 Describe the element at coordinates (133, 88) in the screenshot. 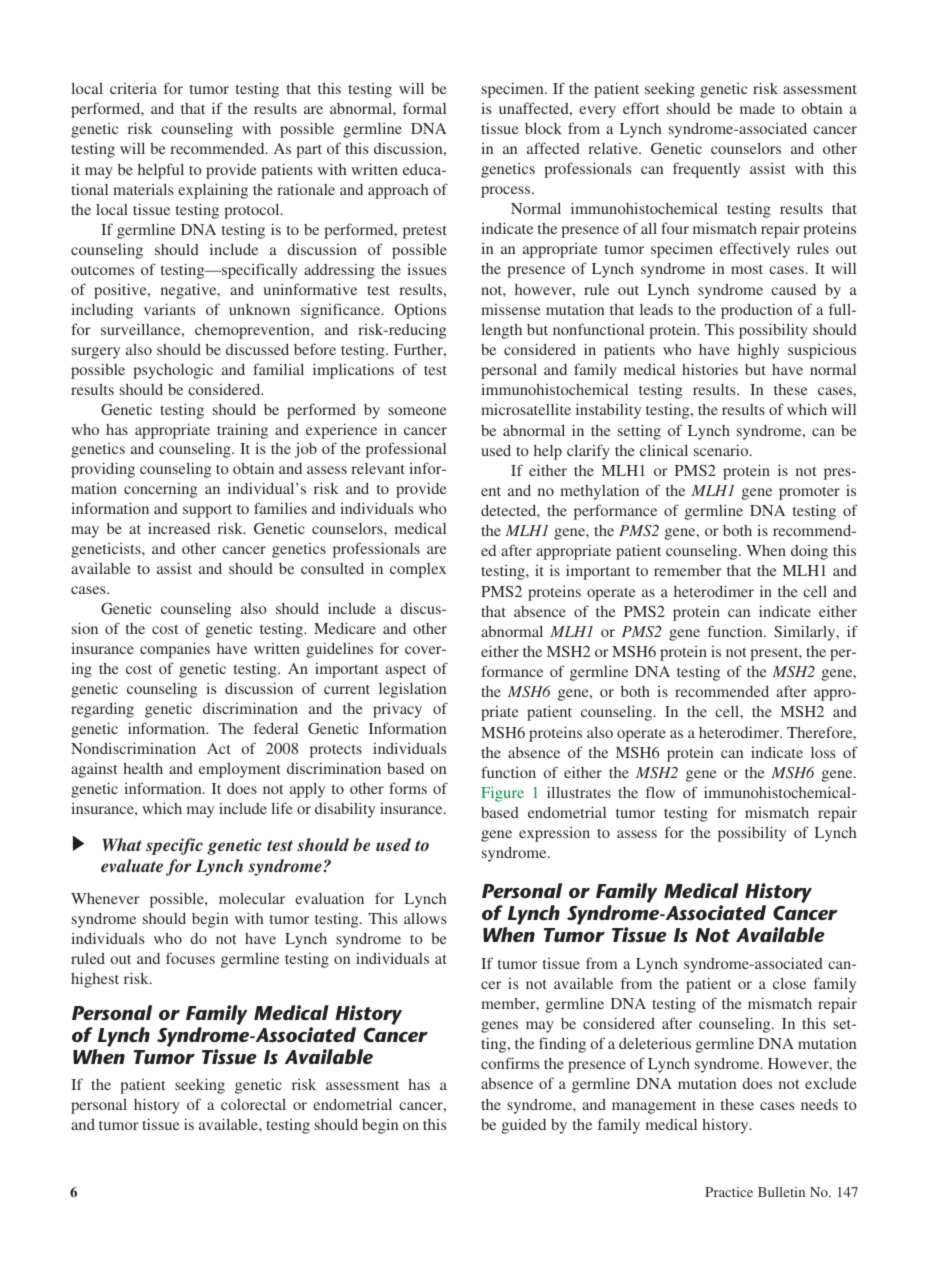

I see `criteria` at that location.
